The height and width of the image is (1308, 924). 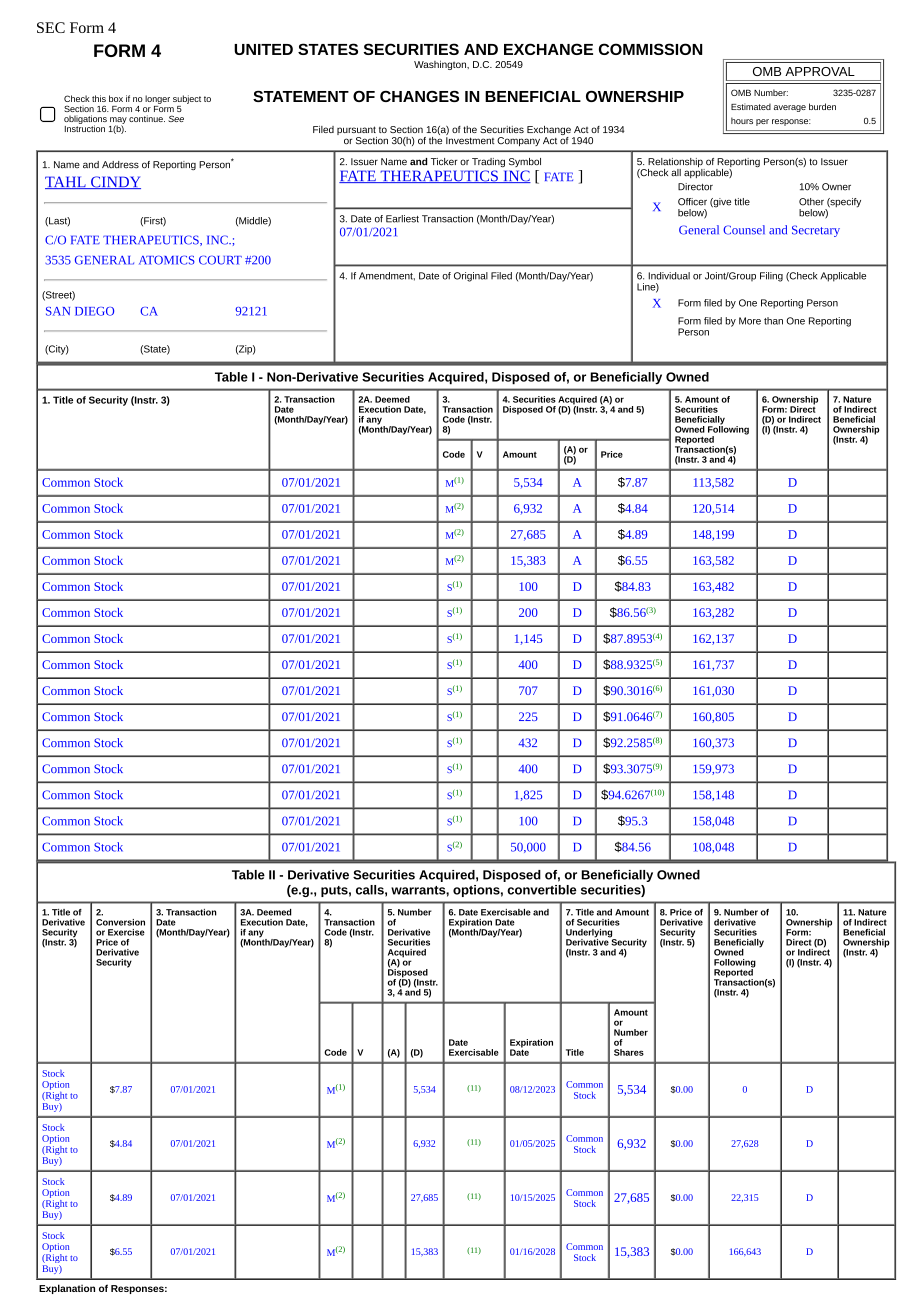 I want to click on longer, so click(x=157, y=99).
